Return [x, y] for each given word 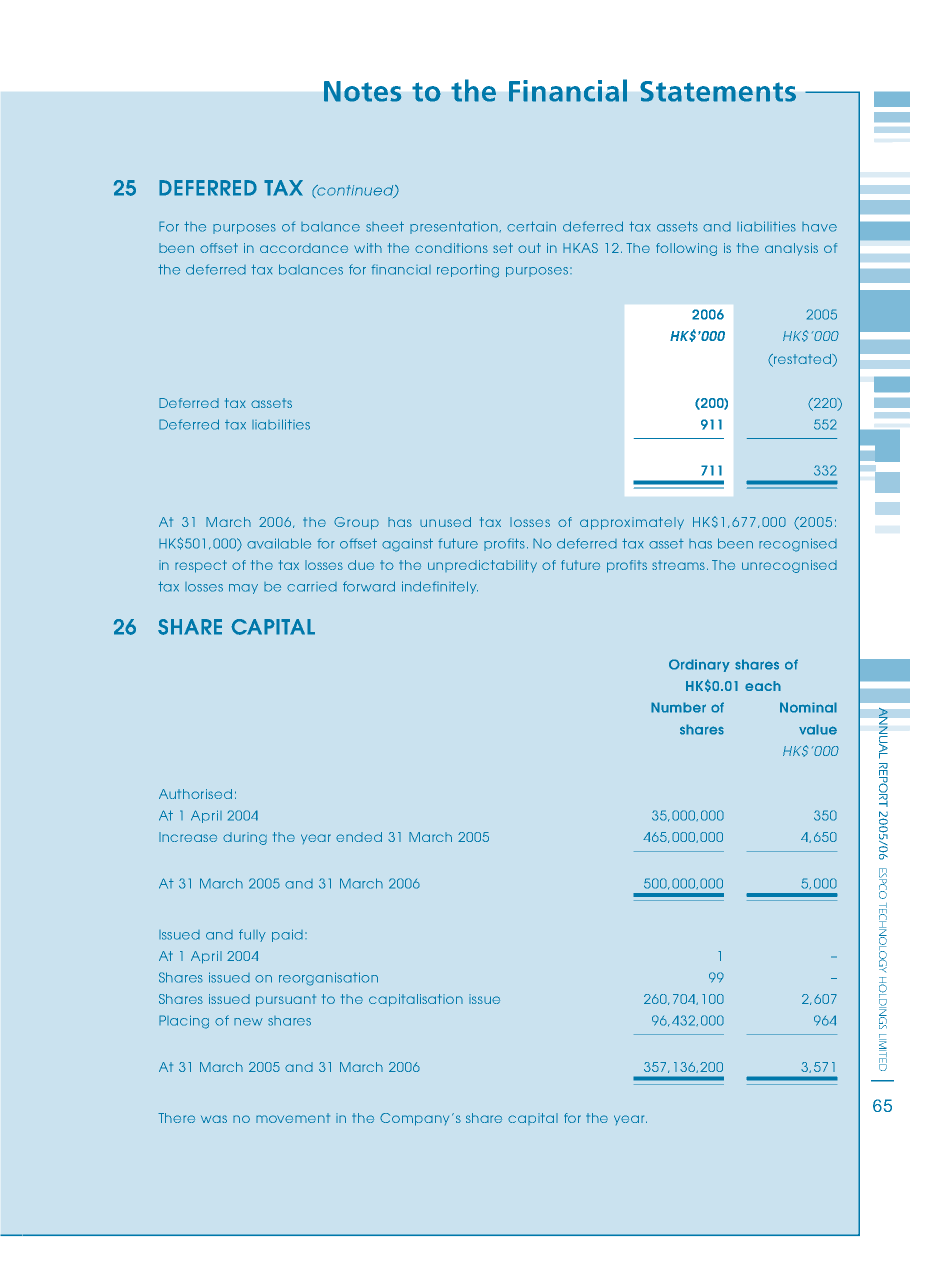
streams [678, 565]
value [818, 729]
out [529, 248]
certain [531, 226]
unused [445, 522]
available [279, 543]
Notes [362, 91]
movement [293, 1118]
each [763, 686]
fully [252, 935]
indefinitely [440, 587]
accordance [304, 248]
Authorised [195, 794]
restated [802, 360]
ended [359, 837]
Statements [718, 91]
